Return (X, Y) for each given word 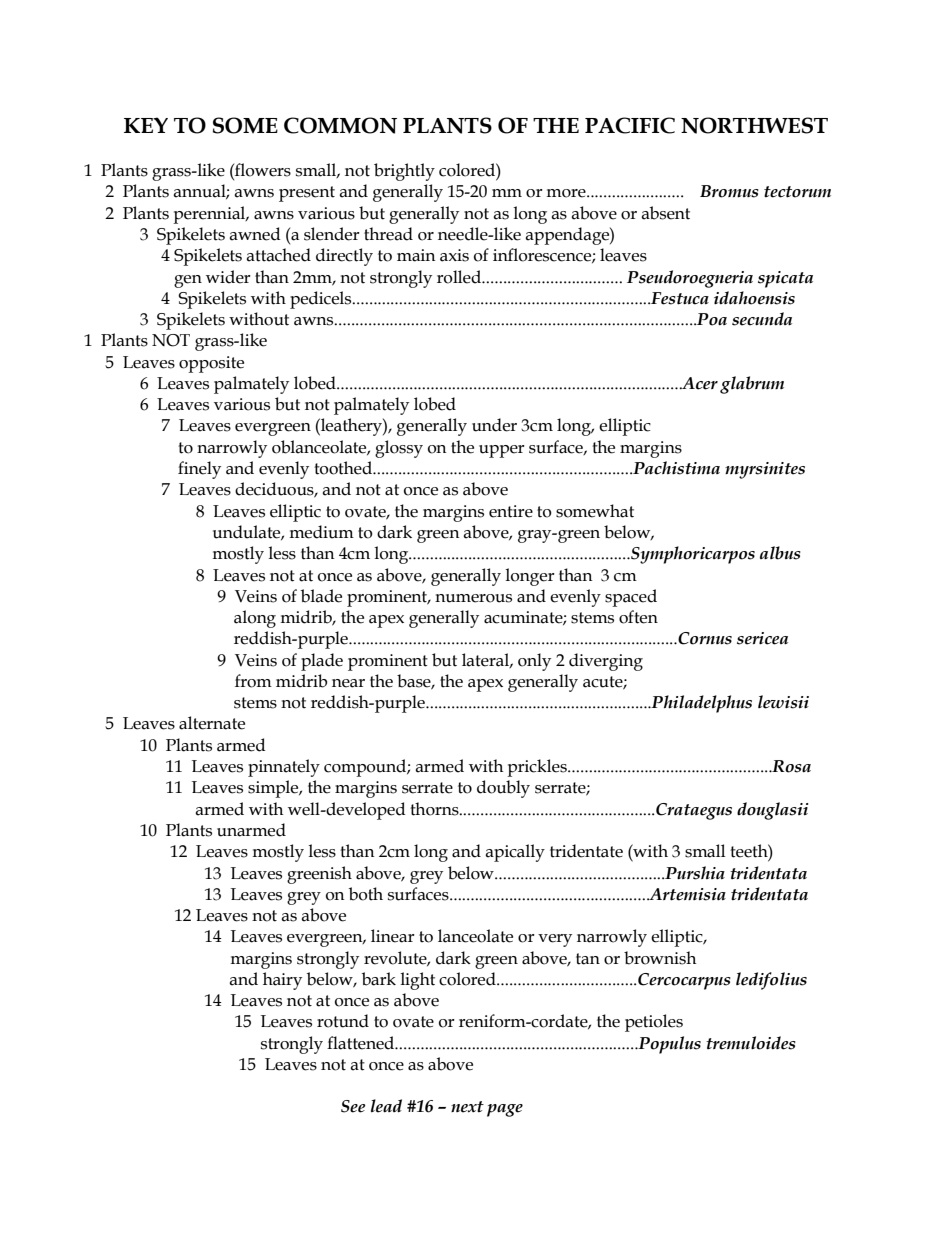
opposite (211, 364)
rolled (460, 277)
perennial (210, 215)
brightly (404, 172)
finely (199, 470)
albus (780, 553)
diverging (606, 662)
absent (665, 213)
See (353, 1106)
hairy (282, 981)
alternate (212, 723)
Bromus (729, 191)
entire (511, 511)
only (534, 662)
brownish (660, 958)
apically (515, 853)
